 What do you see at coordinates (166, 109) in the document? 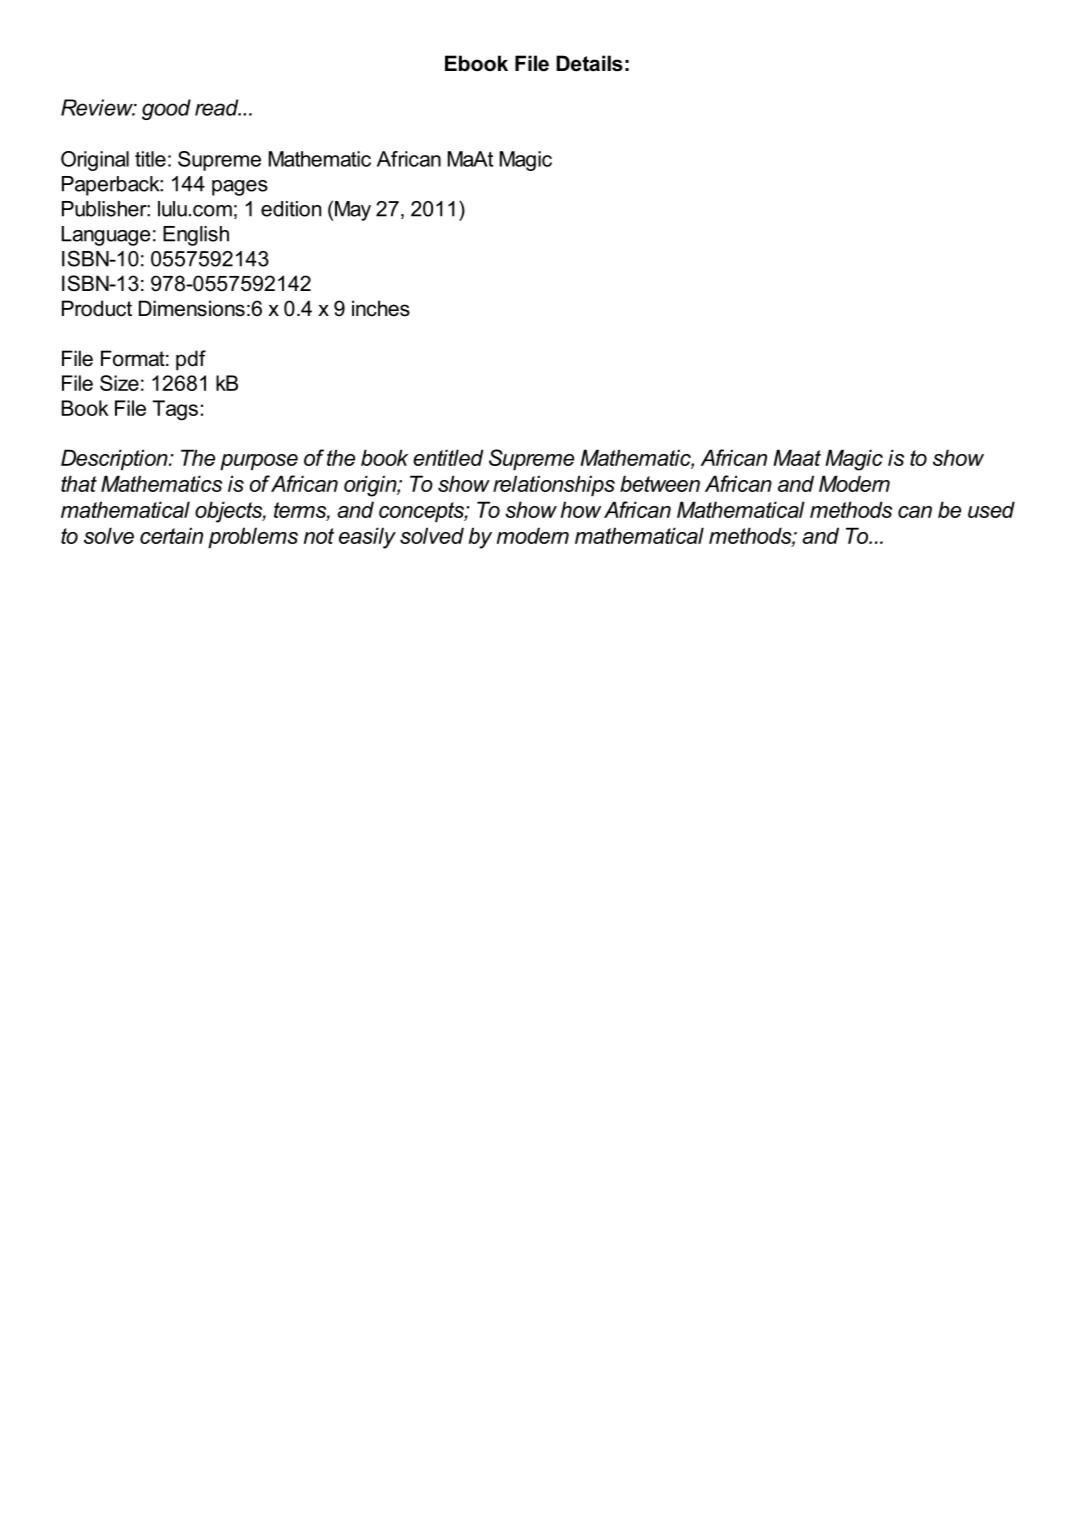
I see `good` at bounding box center [166, 109].
